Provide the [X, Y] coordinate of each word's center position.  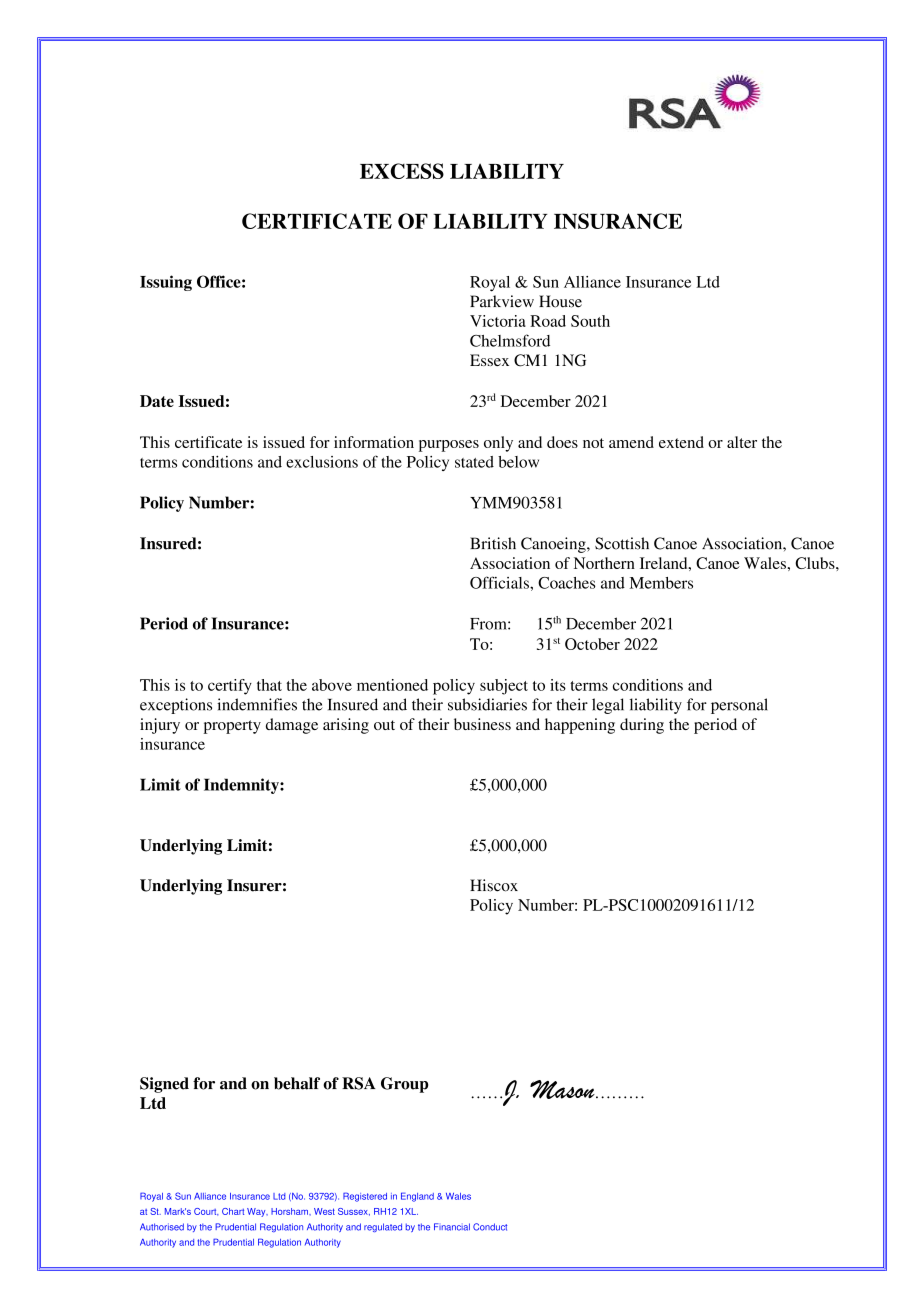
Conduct [490, 1227]
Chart [233, 1211]
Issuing [166, 283]
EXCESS [402, 171]
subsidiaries [487, 704]
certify [230, 687]
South [590, 321]
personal [739, 706]
